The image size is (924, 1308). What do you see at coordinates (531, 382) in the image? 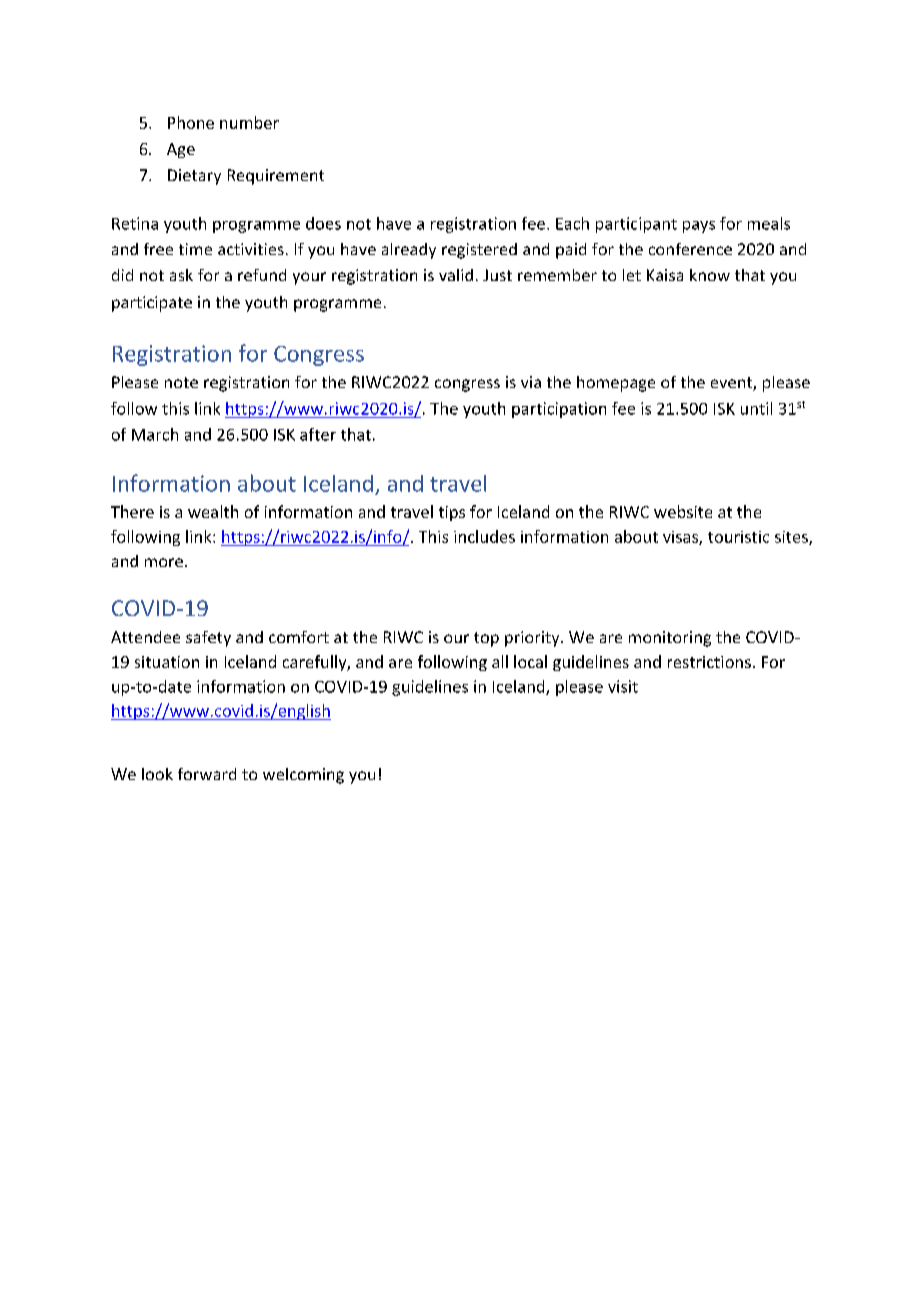
I see `via` at bounding box center [531, 382].
